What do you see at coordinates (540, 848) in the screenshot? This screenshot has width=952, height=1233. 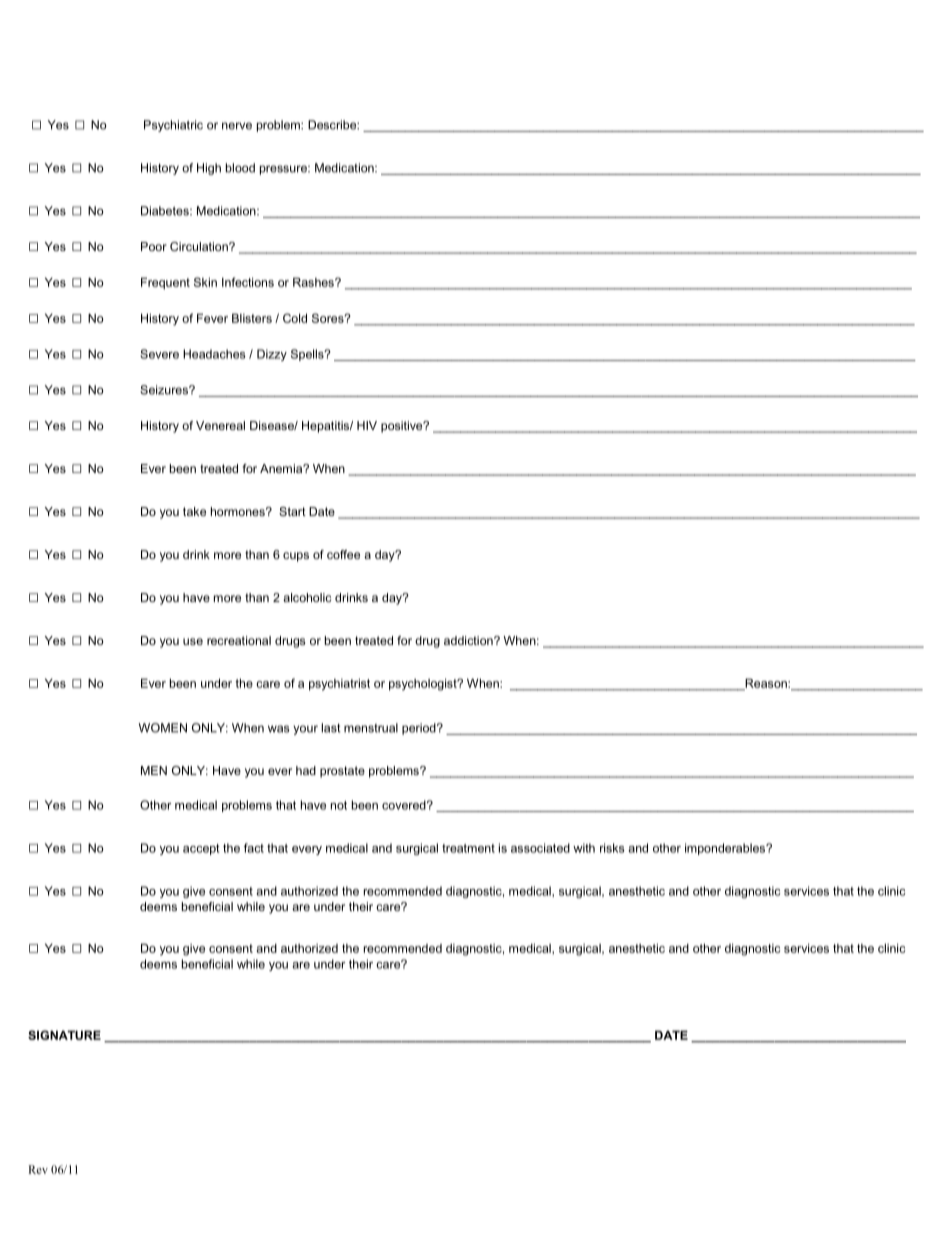 I see `associated` at bounding box center [540, 848].
